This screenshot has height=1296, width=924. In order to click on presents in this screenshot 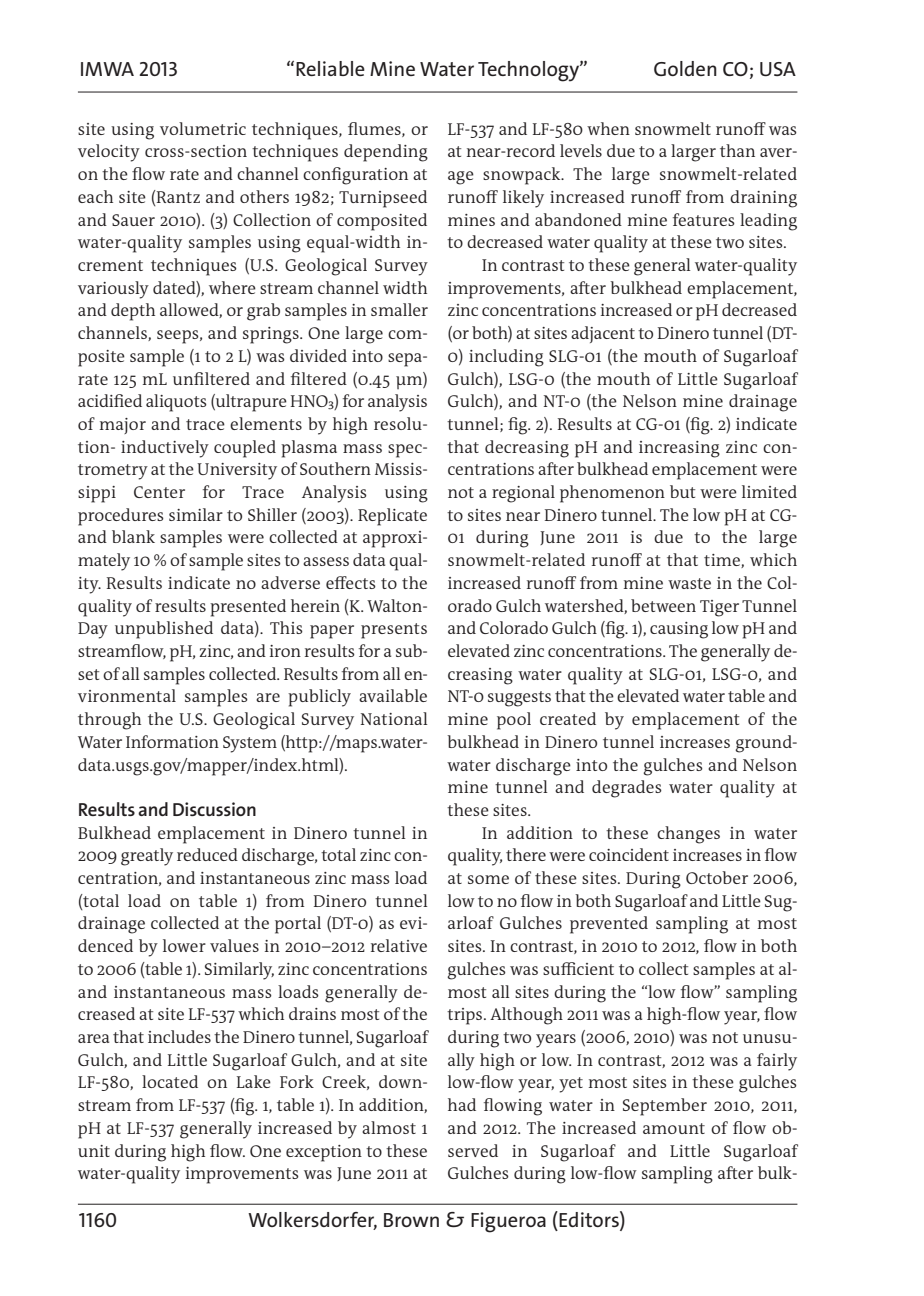, I will do `click(394, 631)`.
